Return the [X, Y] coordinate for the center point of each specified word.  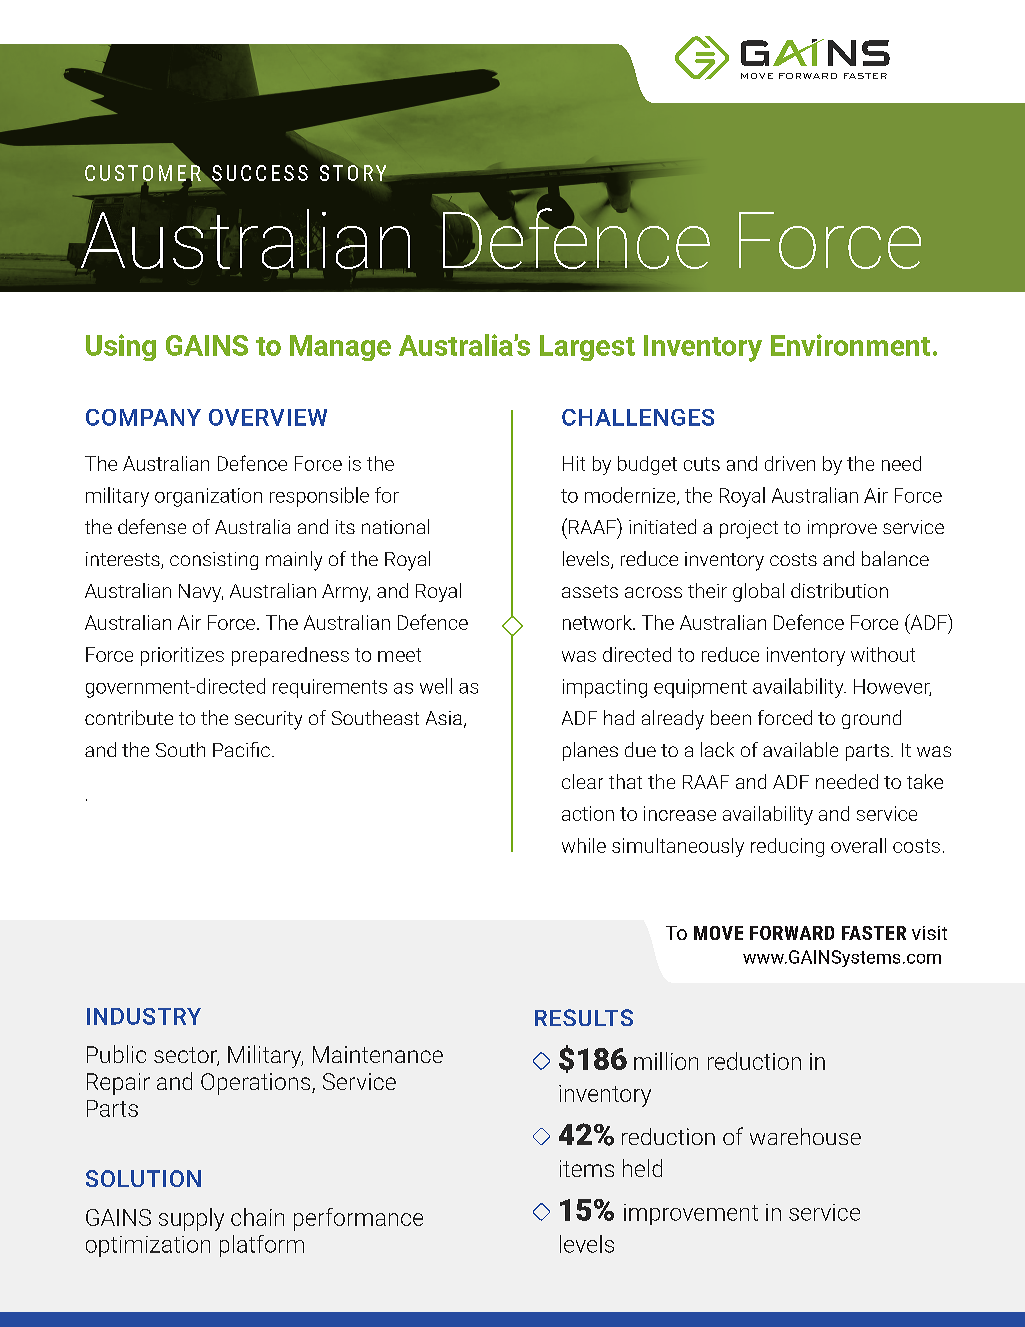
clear [582, 781]
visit [929, 933]
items [587, 1168]
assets [590, 591]
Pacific [241, 749]
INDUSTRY [144, 1016]
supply [191, 1219]
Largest [587, 348]
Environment [850, 345]
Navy [201, 593]
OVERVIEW [268, 417]
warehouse [805, 1136]
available [800, 749]
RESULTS [584, 1017]
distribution [839, 590]
